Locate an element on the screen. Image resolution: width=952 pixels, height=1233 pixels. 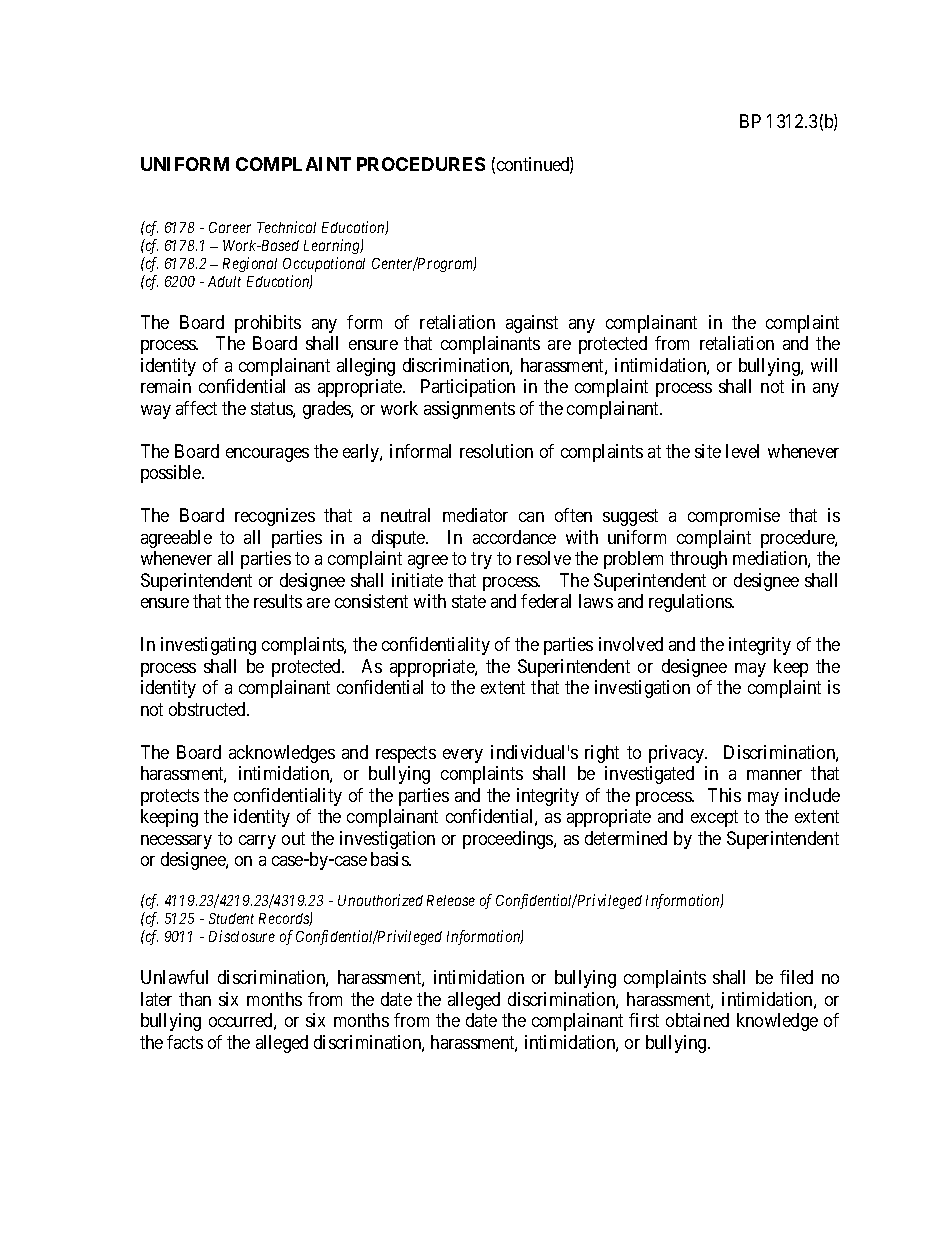
try is located at coordinates (481, 560).
